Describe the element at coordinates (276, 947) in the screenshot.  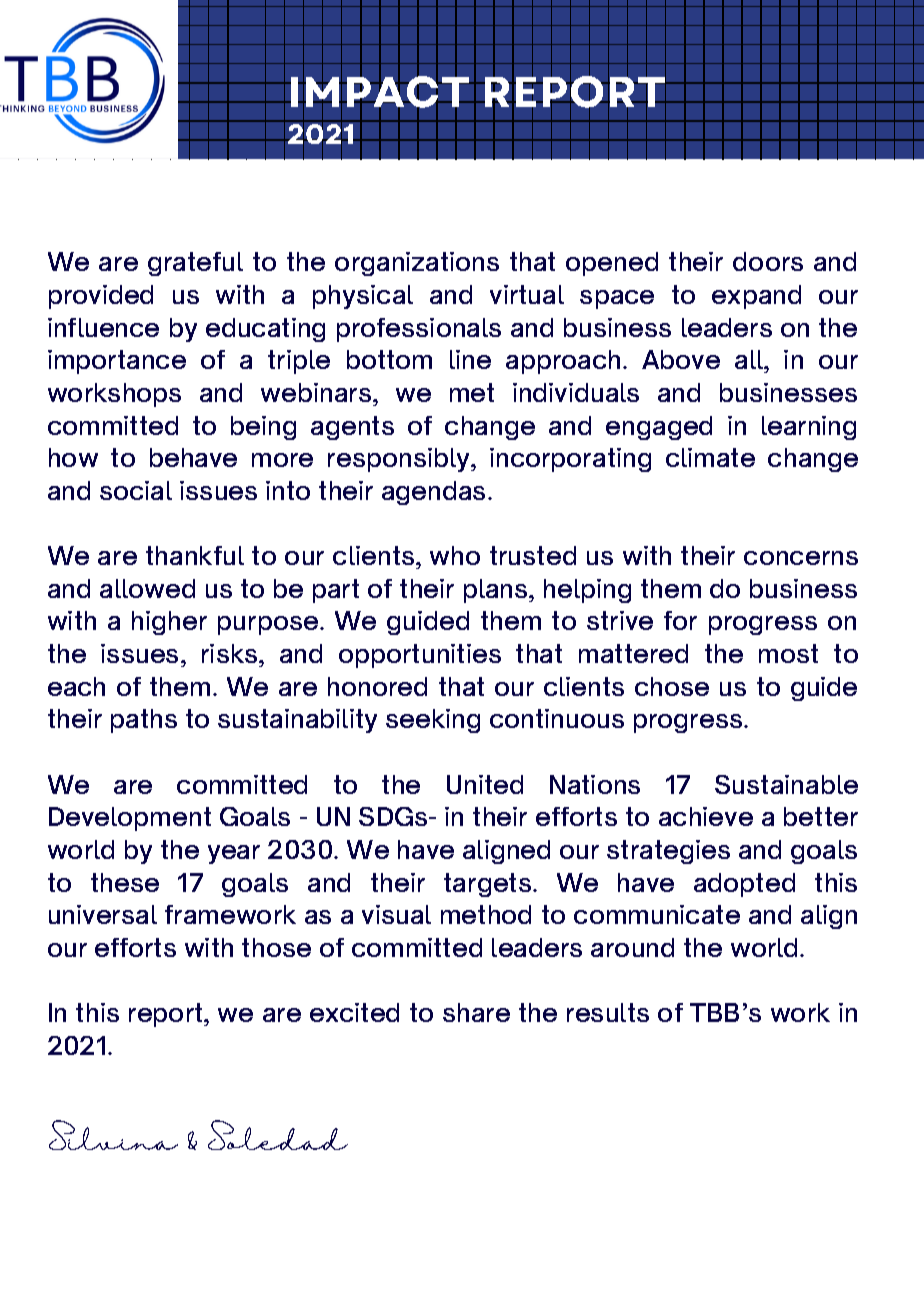
I see `those` at that location.
